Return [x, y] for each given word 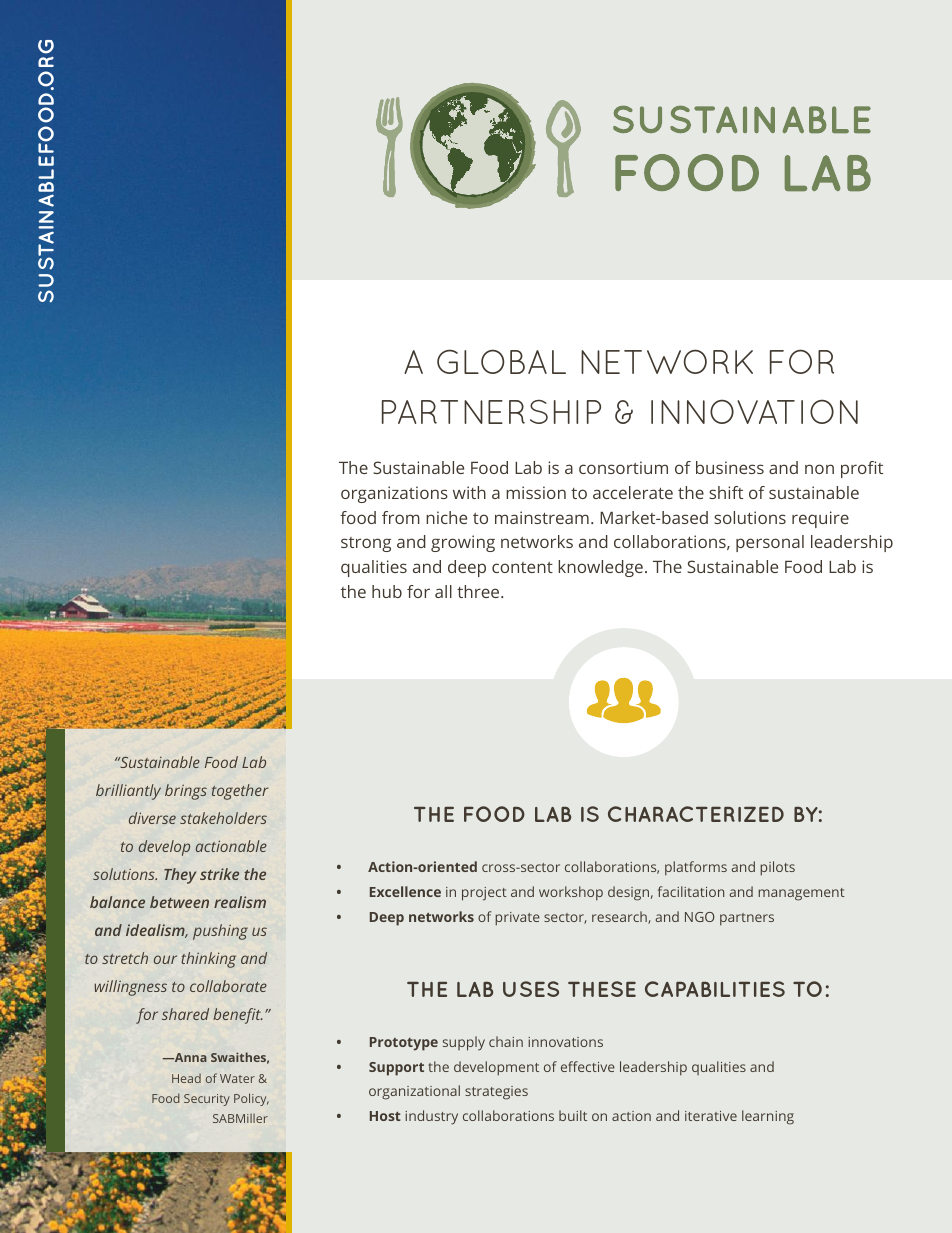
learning [768, 1117]
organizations [394, 494]
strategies [496, 1093]
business [730, 467]
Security [207, 1100]
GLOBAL [501, 361]
